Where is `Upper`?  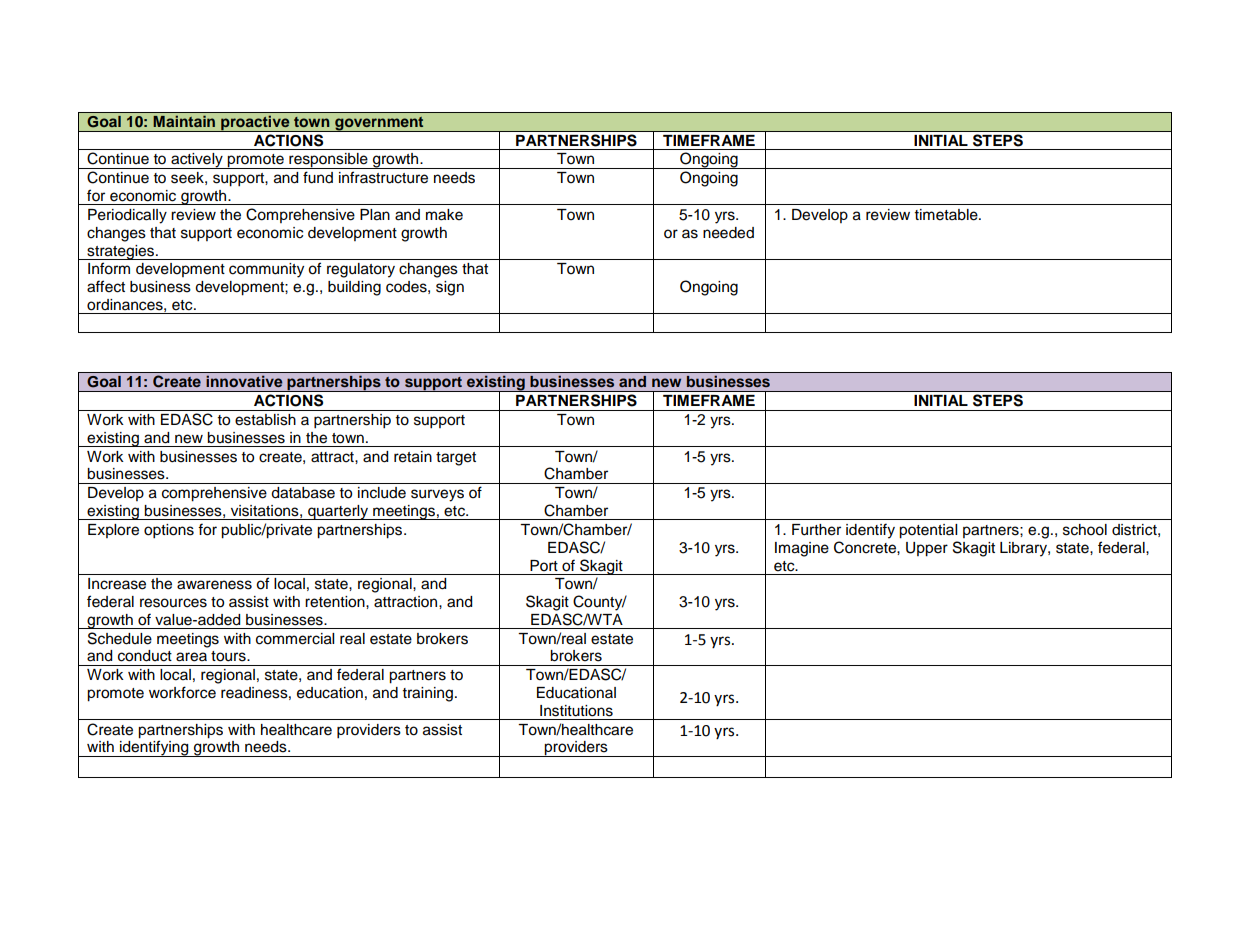
Upper is located at coordinates (927, 549).
